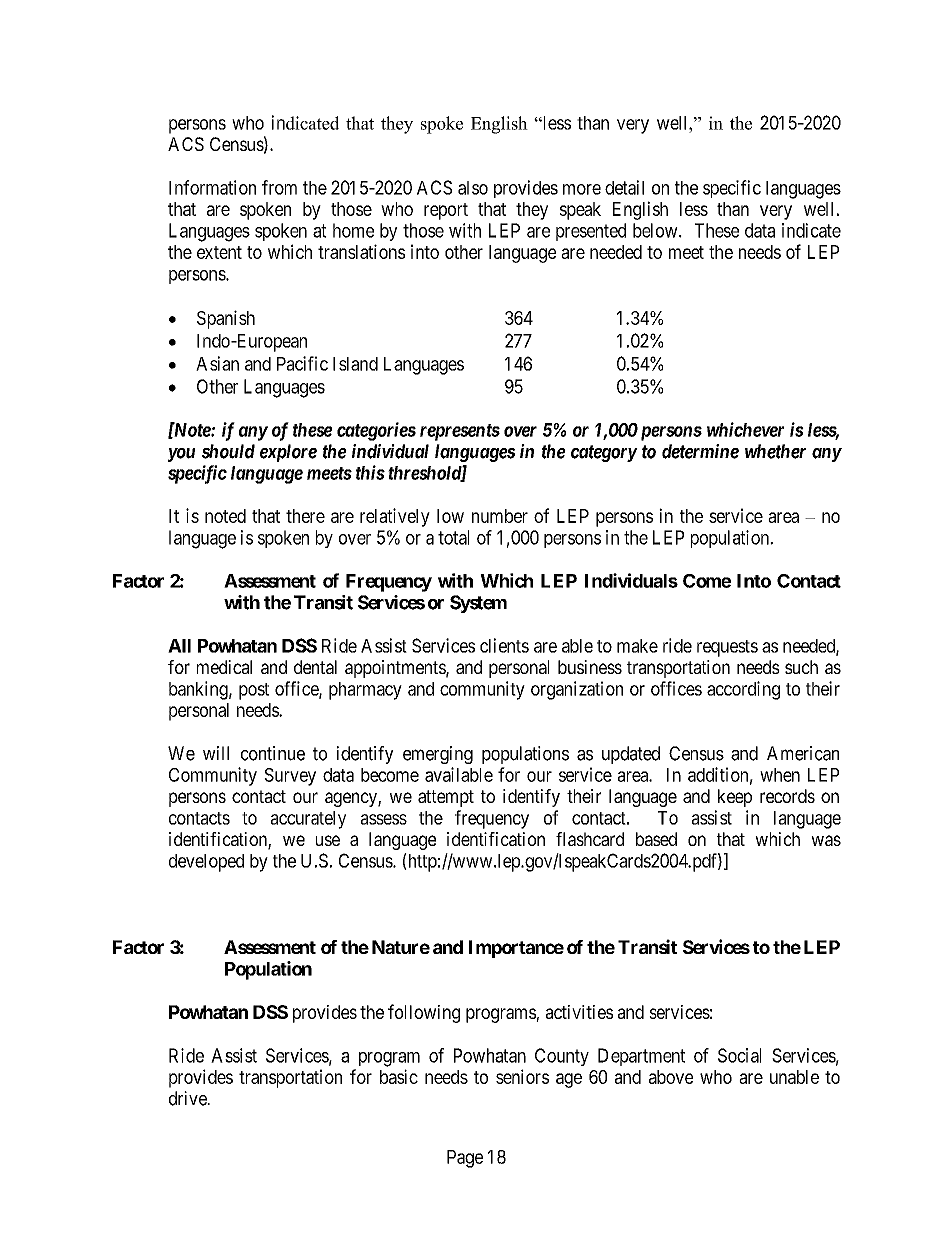  I want to click on drive, so click(188, 1098).
